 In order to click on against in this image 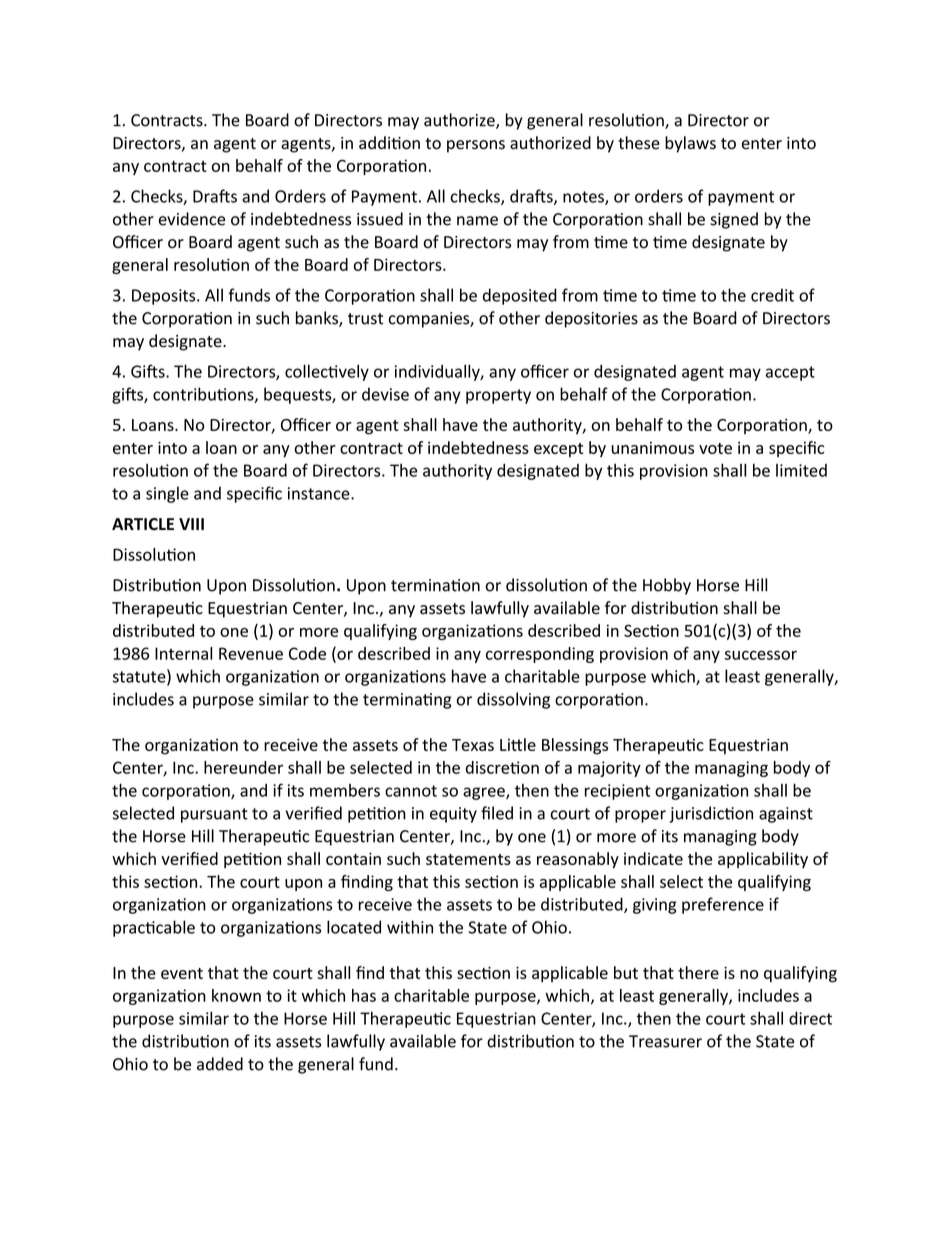, I will do `click(786, 815)`.
